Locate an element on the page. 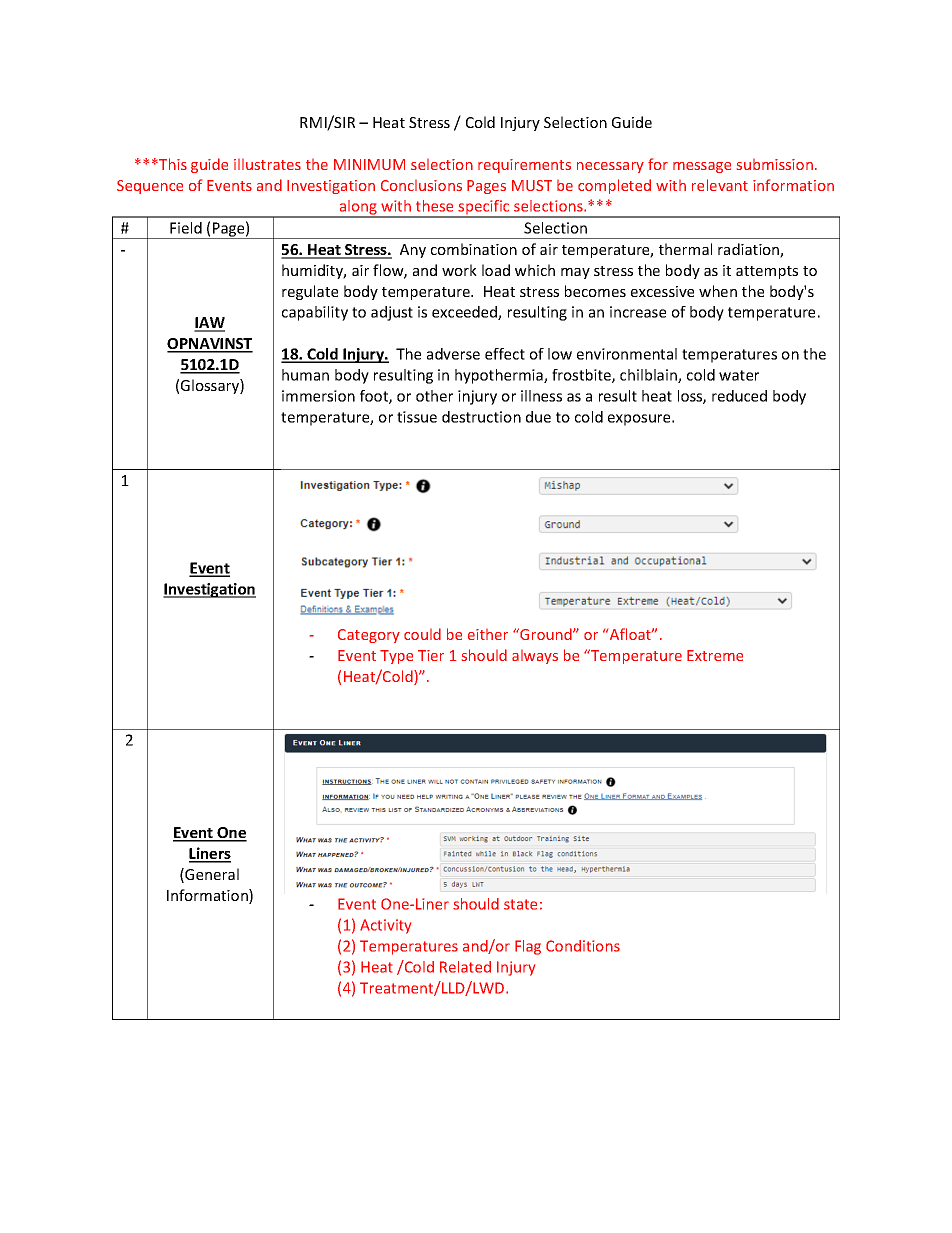  Related is located at coordinates (465, 967).
